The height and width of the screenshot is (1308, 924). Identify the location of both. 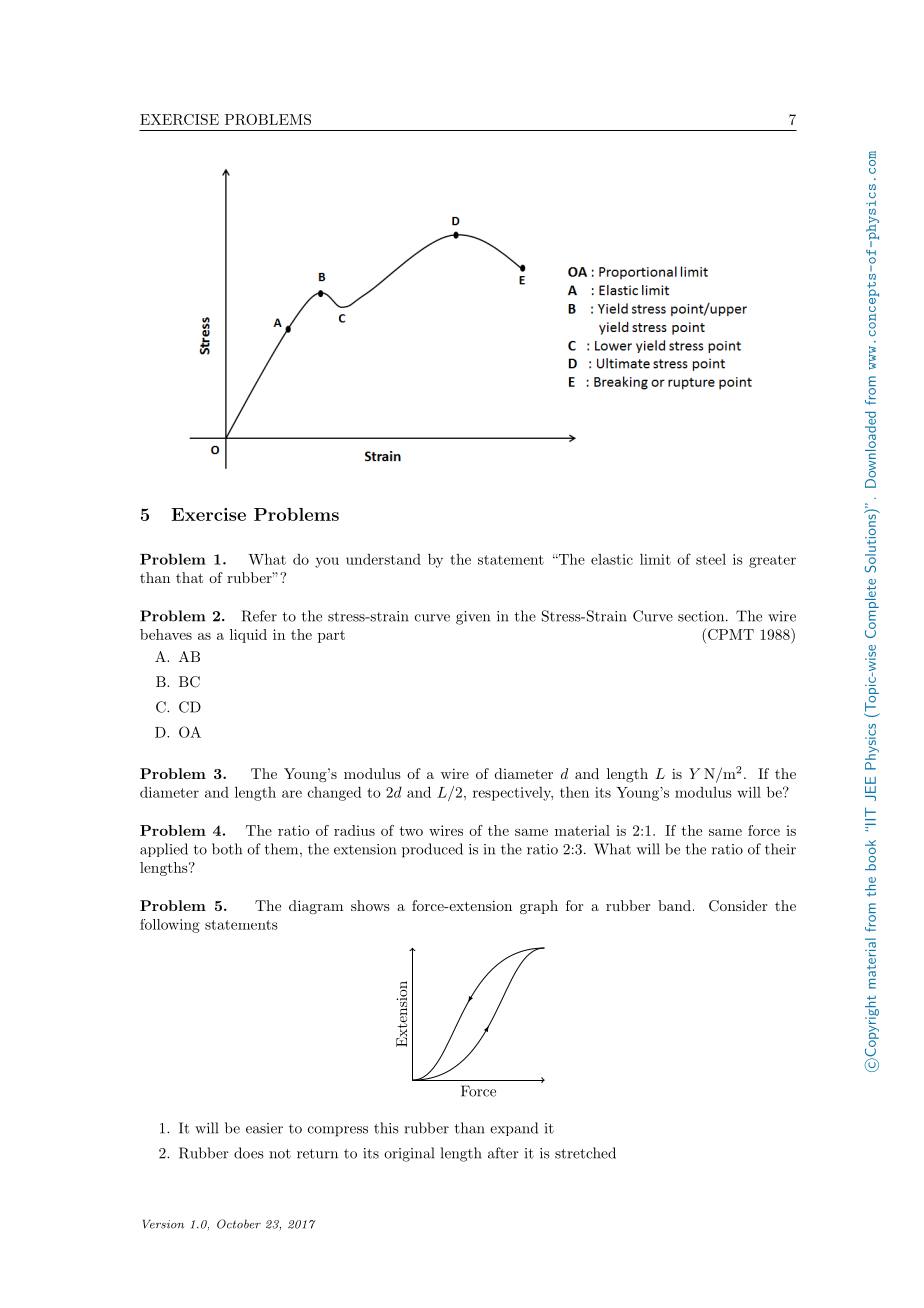
(227, 849).
